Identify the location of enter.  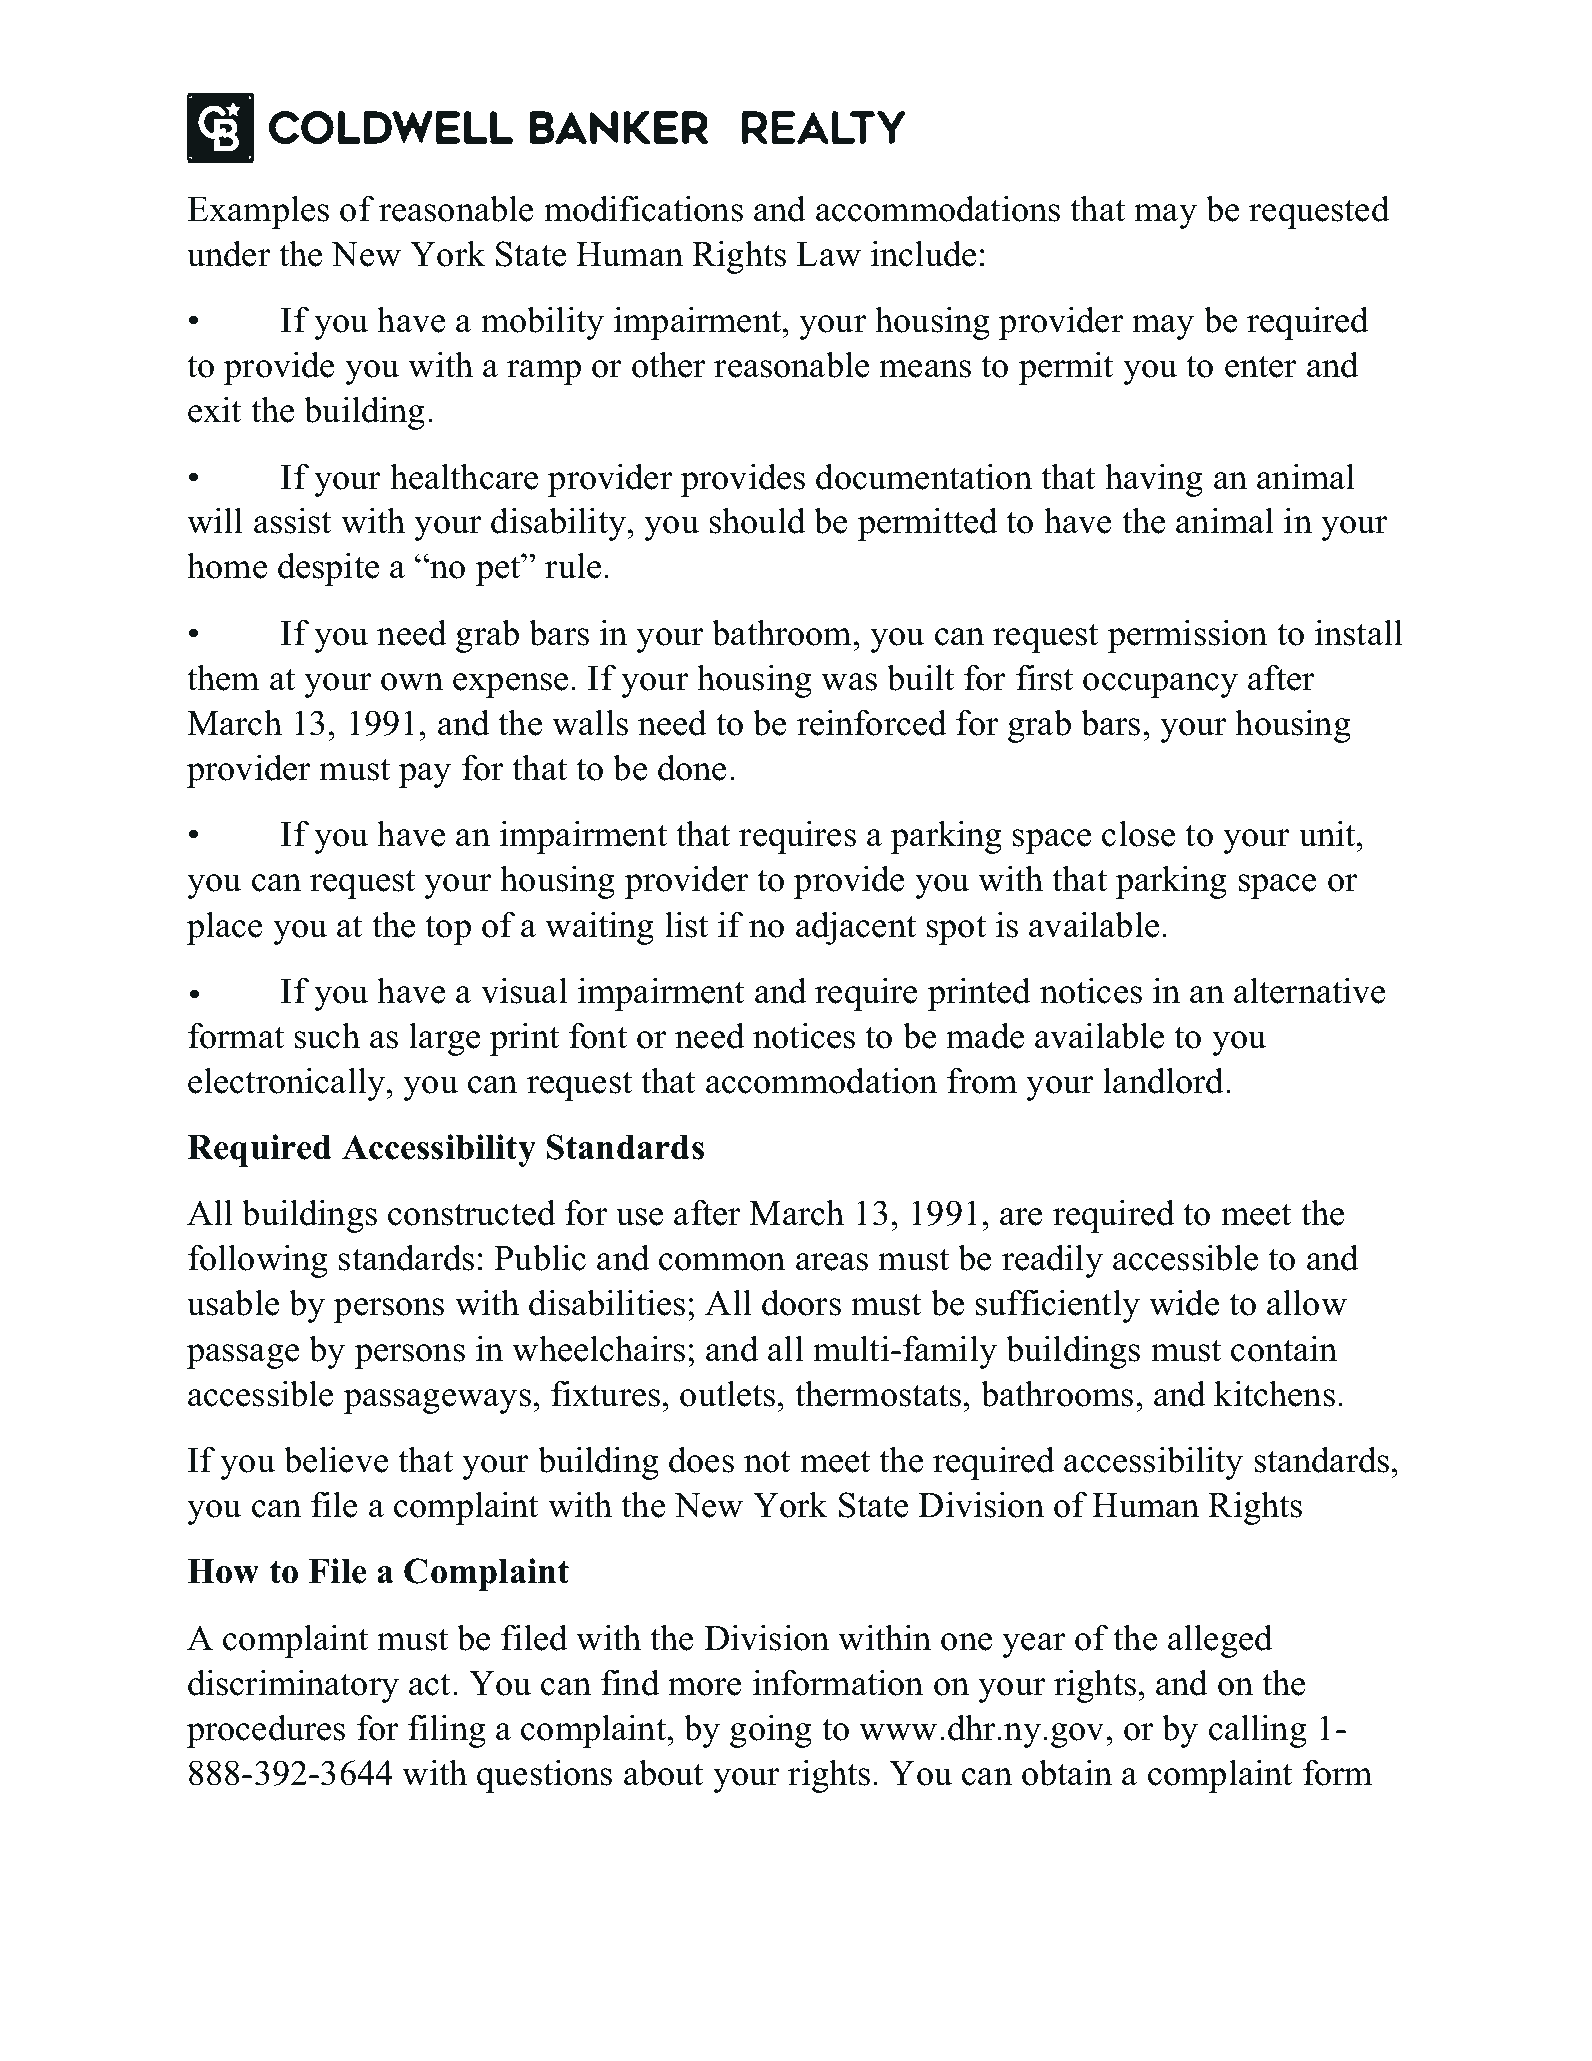
(1261, 366).
